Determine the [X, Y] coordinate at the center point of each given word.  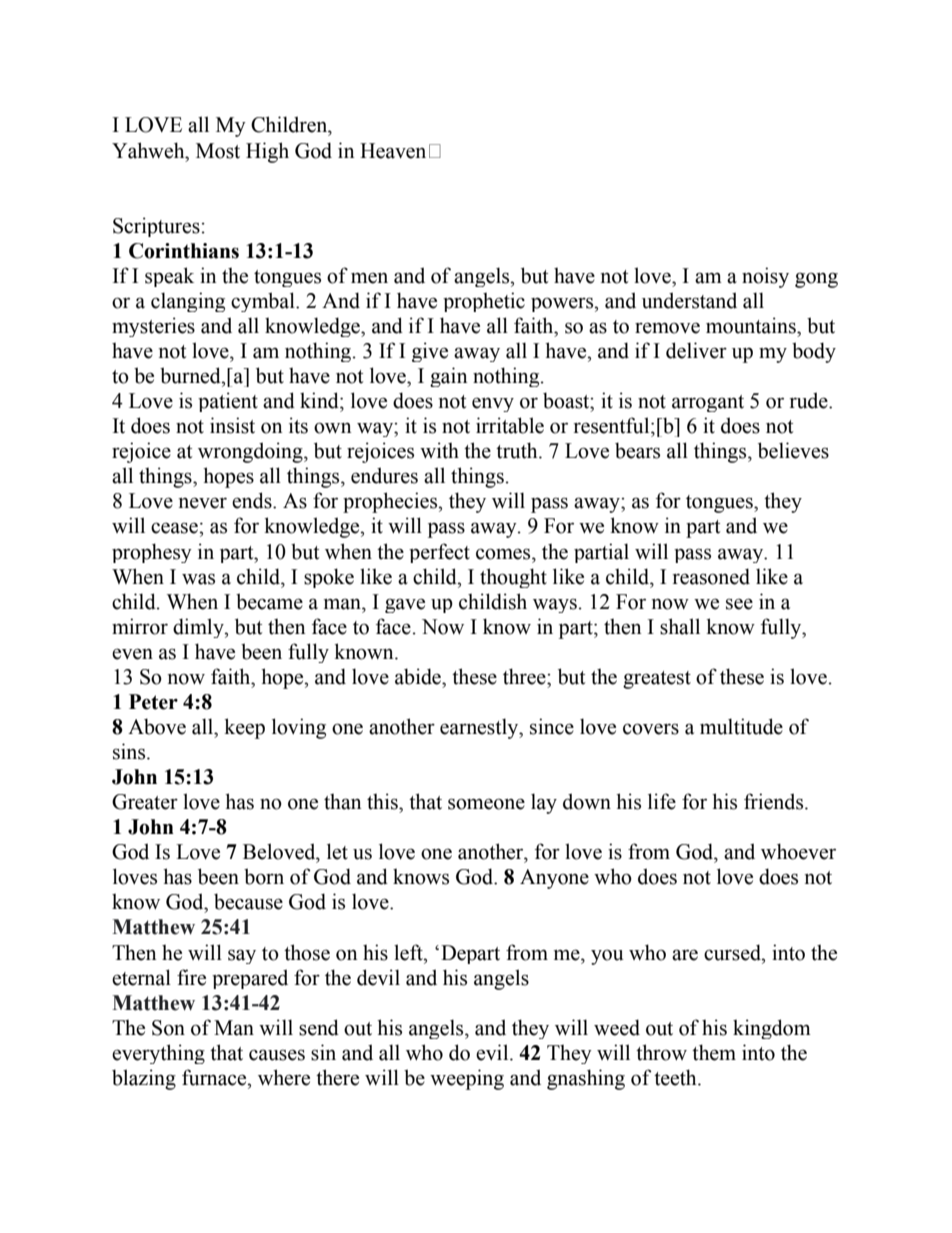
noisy [765, 277]
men [369, 278]
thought [513, 578]
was [198, 579]
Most [218, 151]
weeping [467, 1079]
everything [158, 1054]
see [739, 604]
